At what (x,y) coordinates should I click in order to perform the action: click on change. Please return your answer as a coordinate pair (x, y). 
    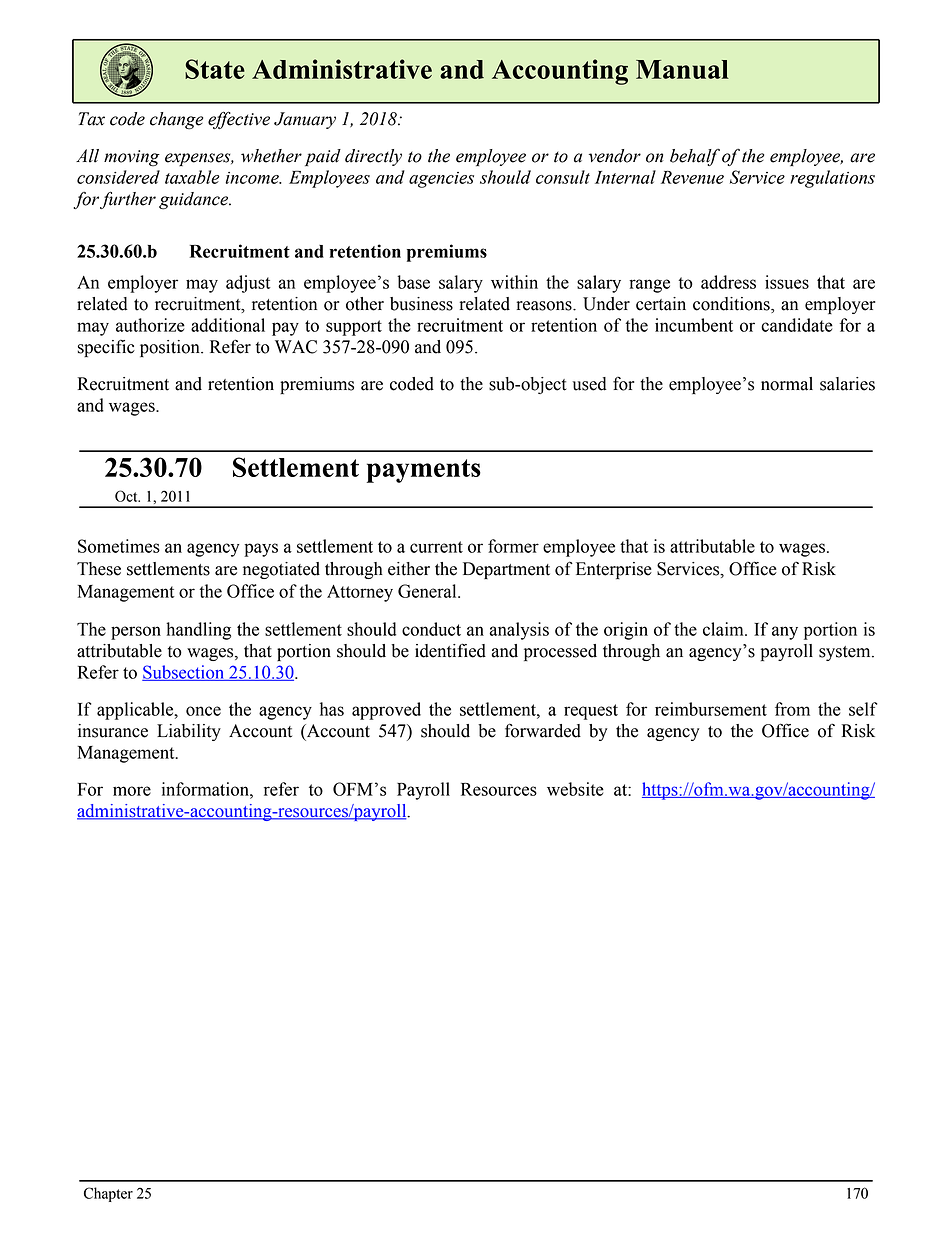
    Looking at the image, I should click on (176, 121).
